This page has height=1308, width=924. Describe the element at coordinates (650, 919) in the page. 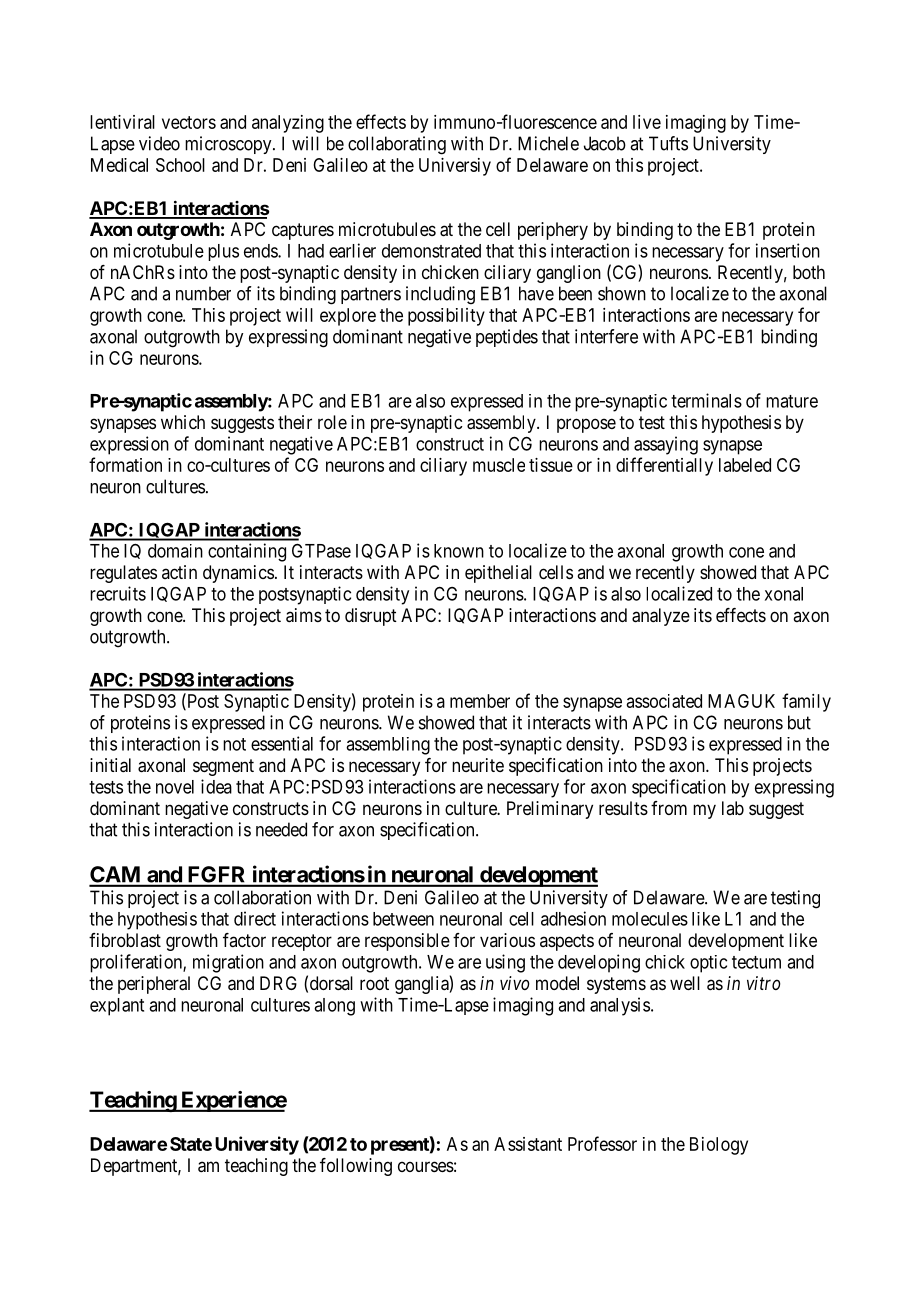

I see `molecules` at that location.
